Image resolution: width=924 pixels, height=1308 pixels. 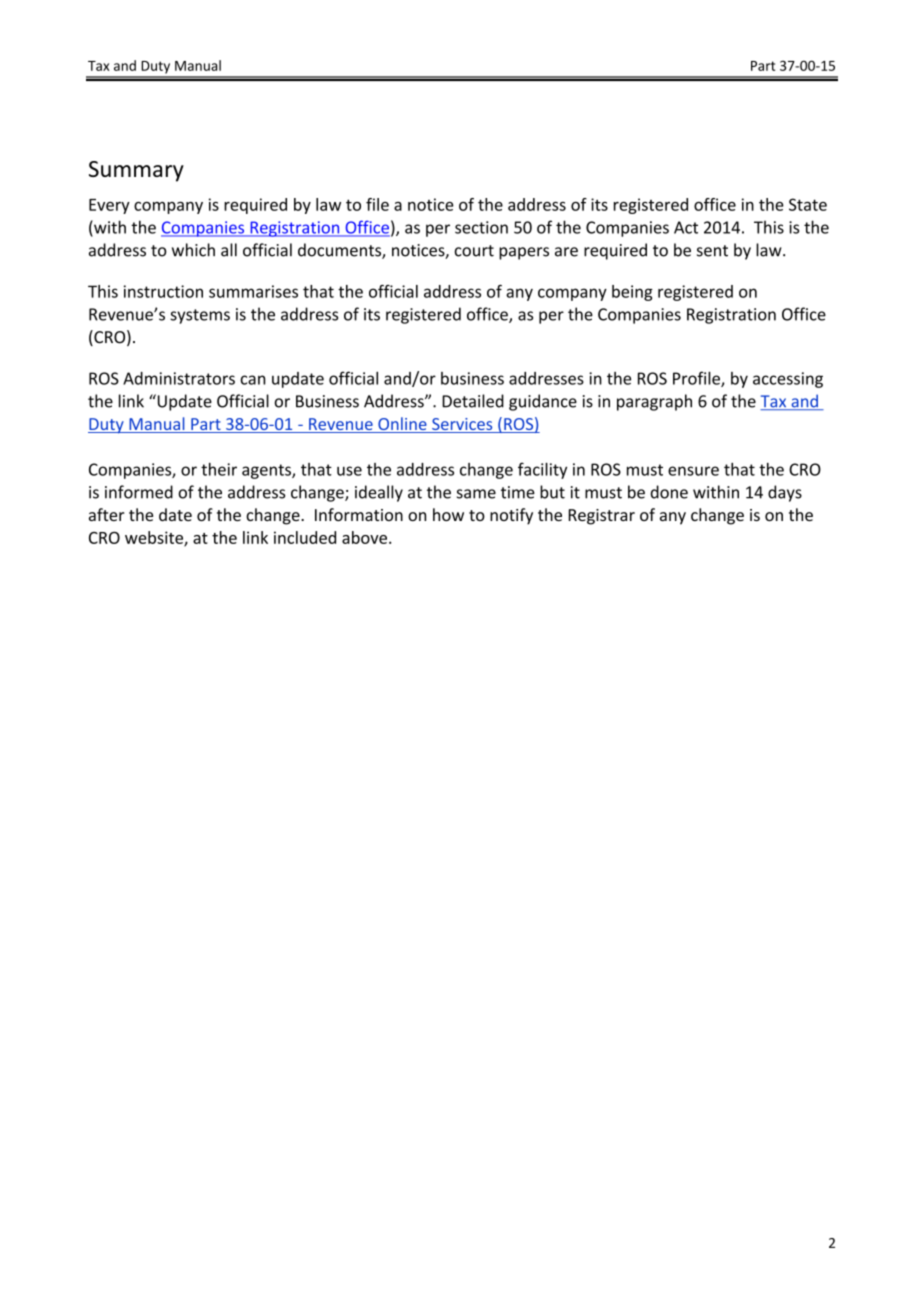 What do you see at coordinates (448, 514) in the page?
I see `how` at bounding box center [448, 514].
